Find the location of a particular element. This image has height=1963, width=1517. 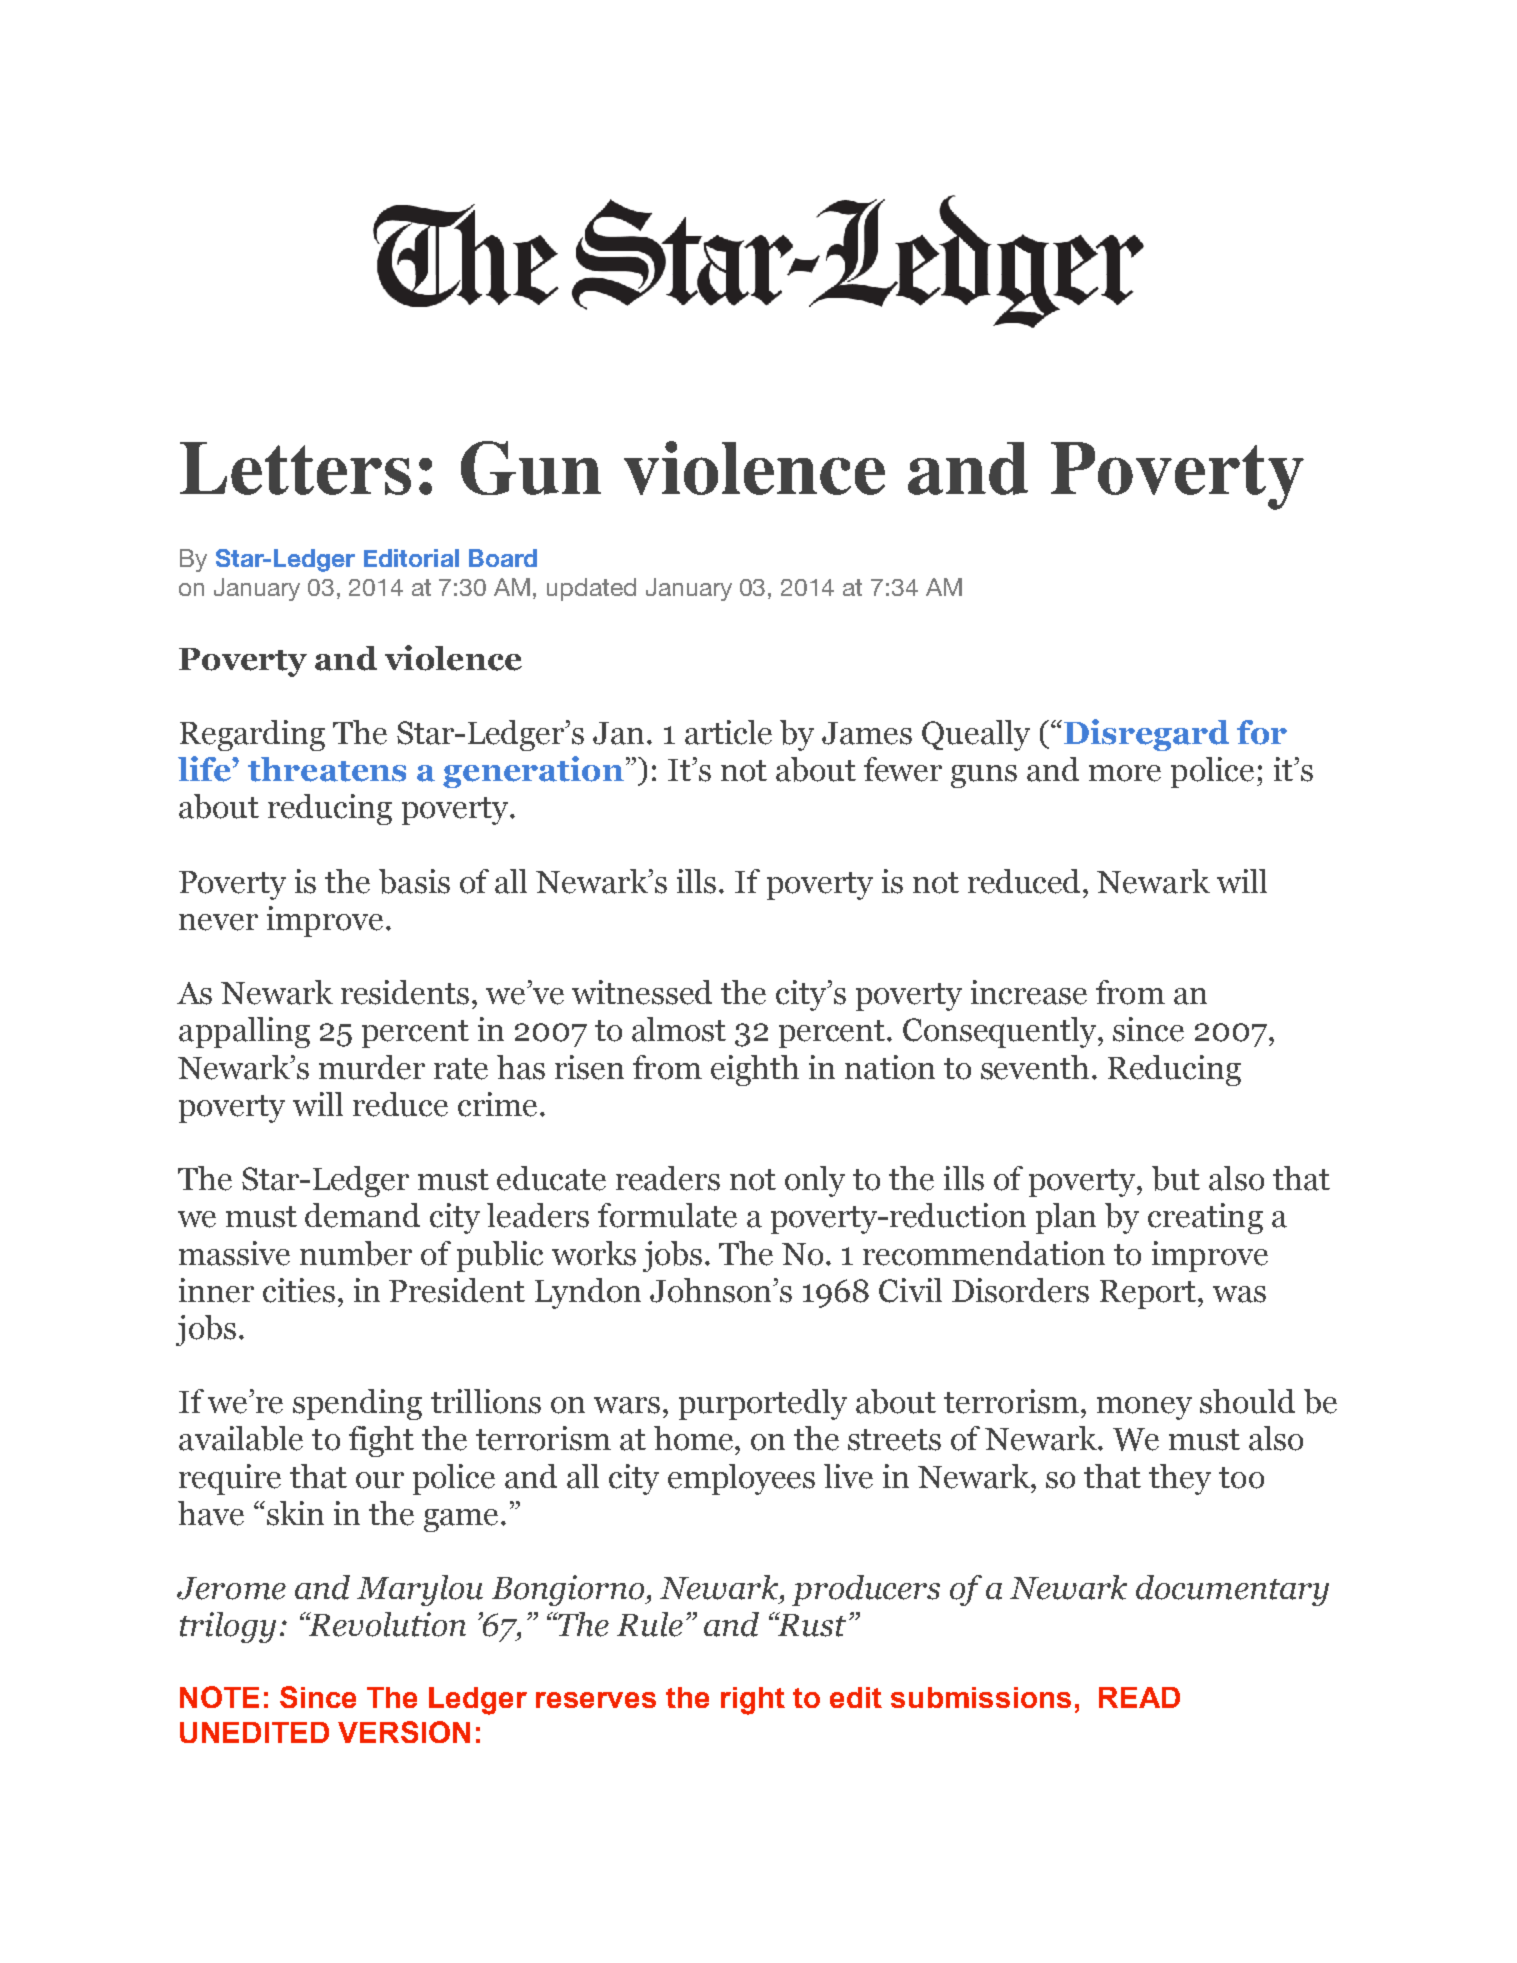

Letters is located at coordinates (295, 468).
